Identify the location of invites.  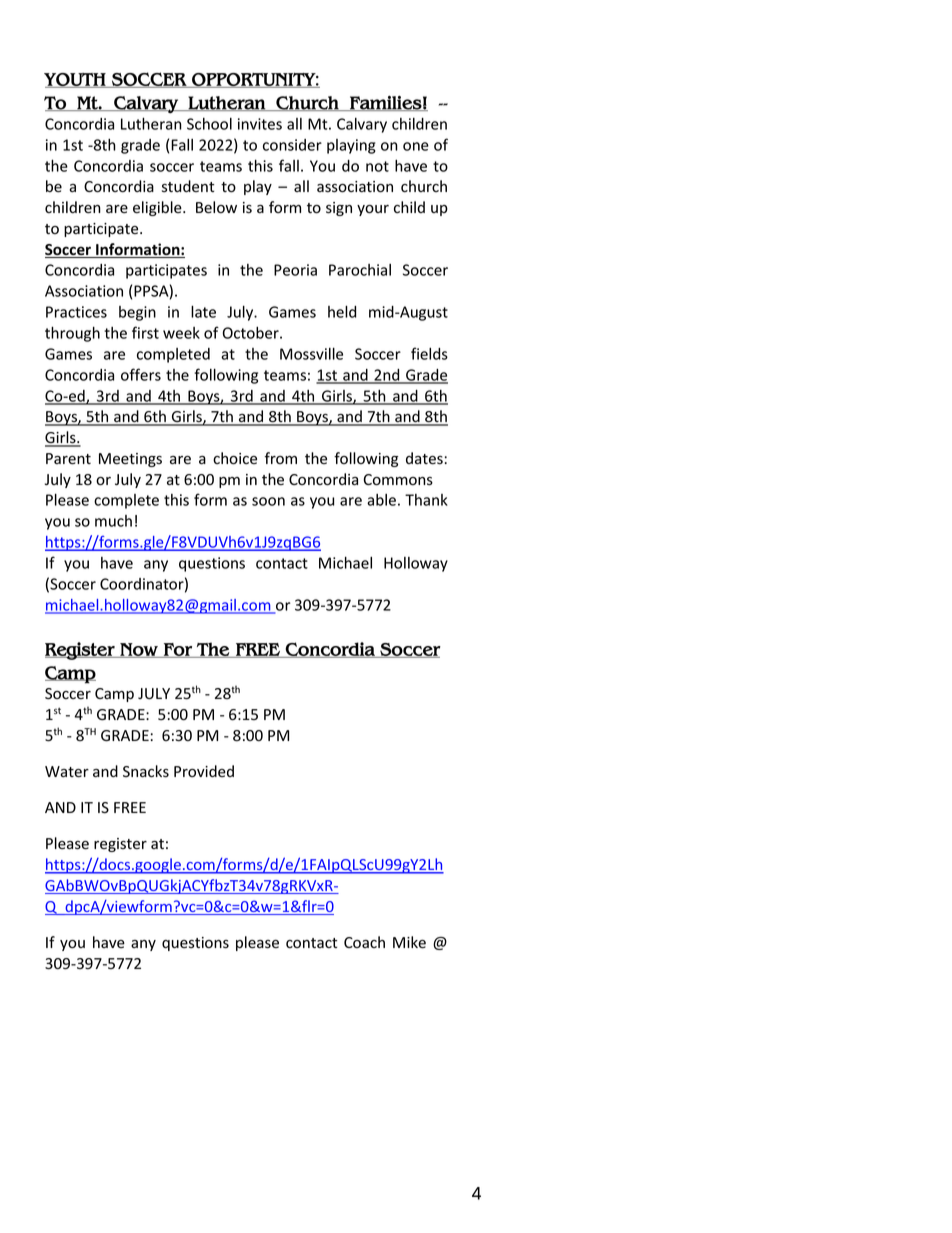
(260, 124).
